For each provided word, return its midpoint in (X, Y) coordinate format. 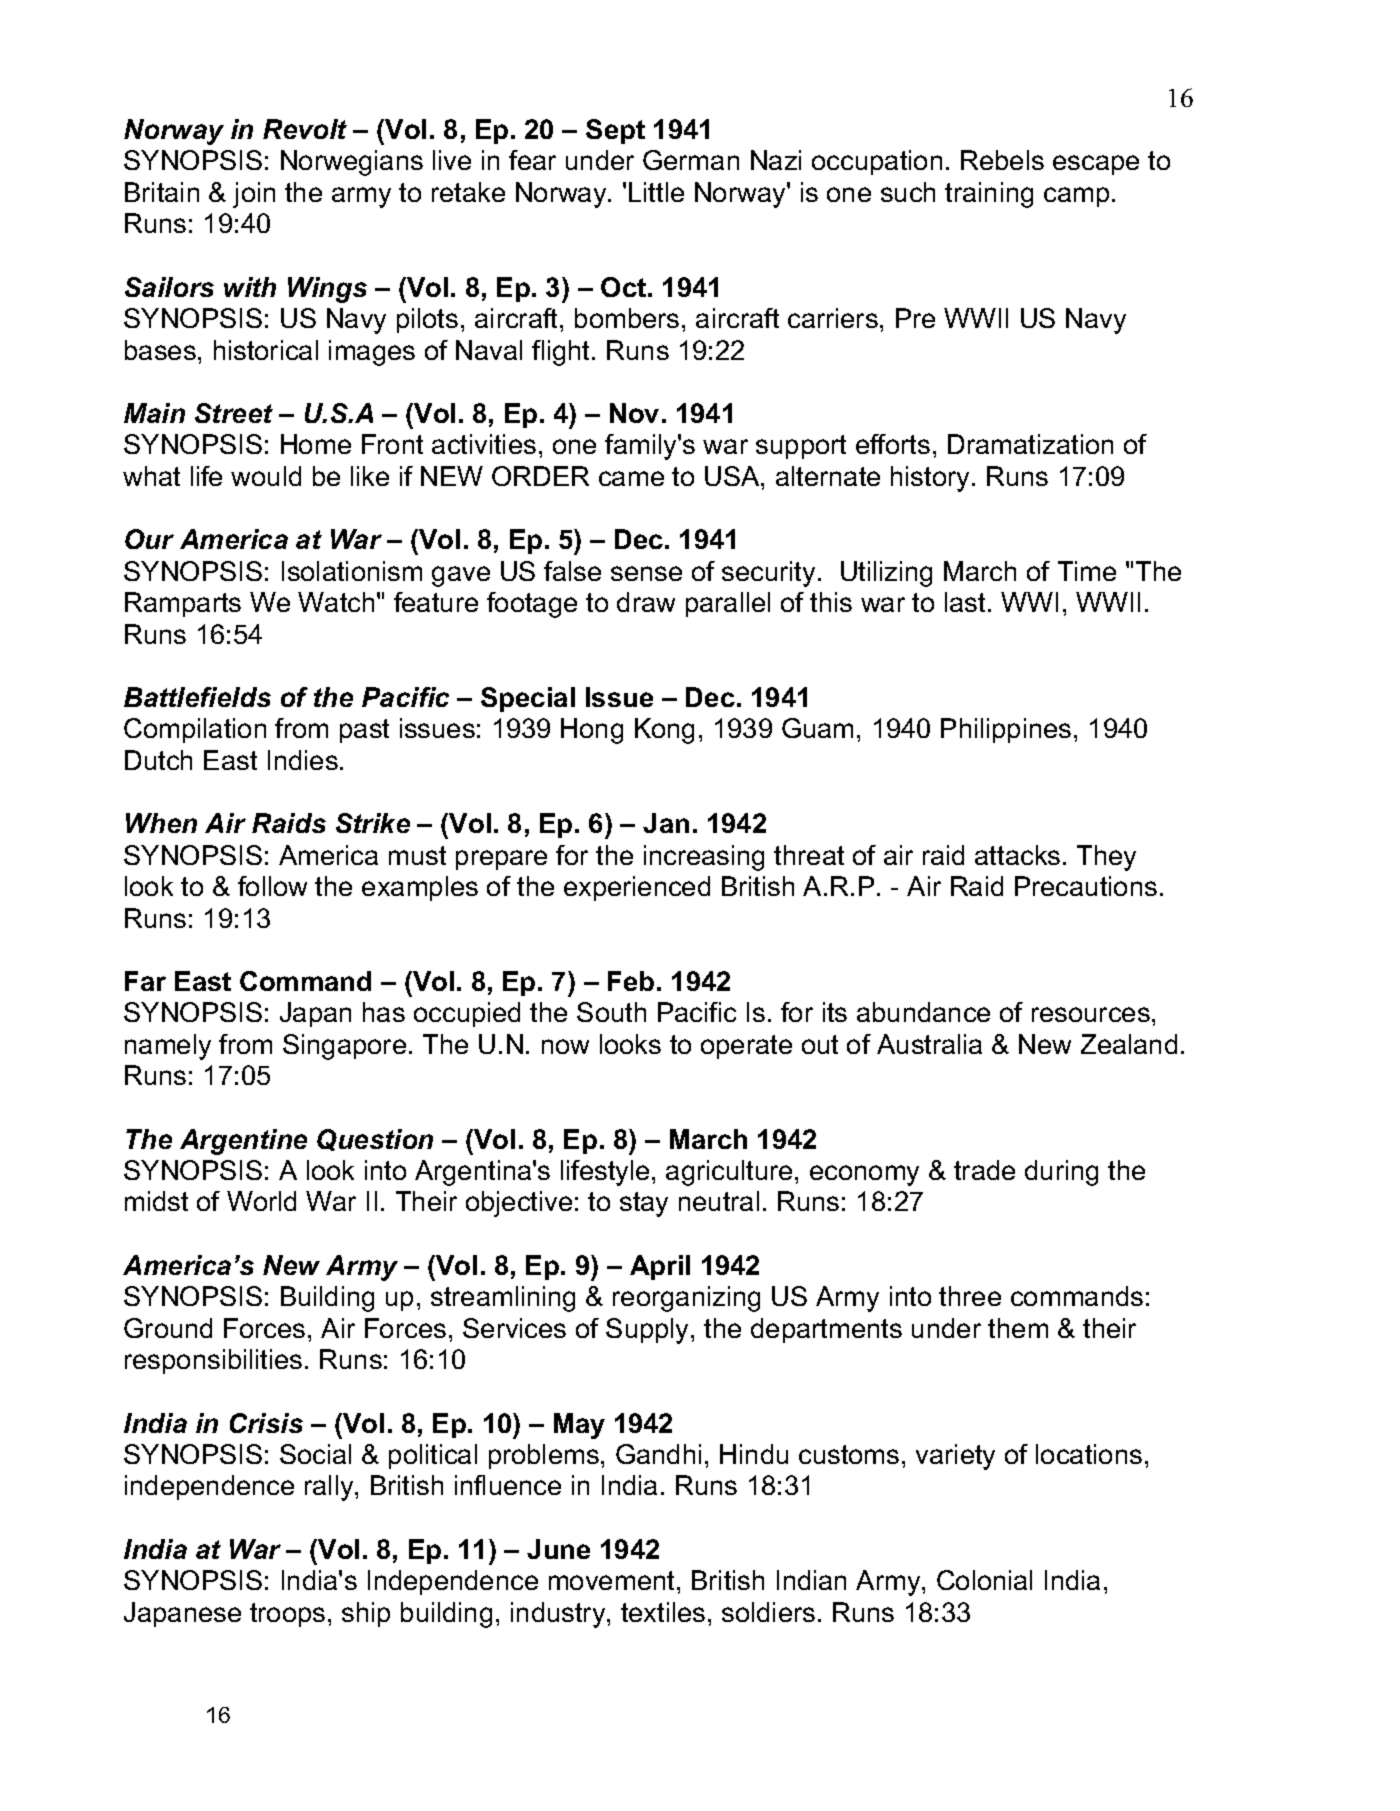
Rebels (1002, 160)
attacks (1017, 855)
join (254, 195)
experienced (637, 888)
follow (272, 886)
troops (287, 1615)
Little (656, 192)
